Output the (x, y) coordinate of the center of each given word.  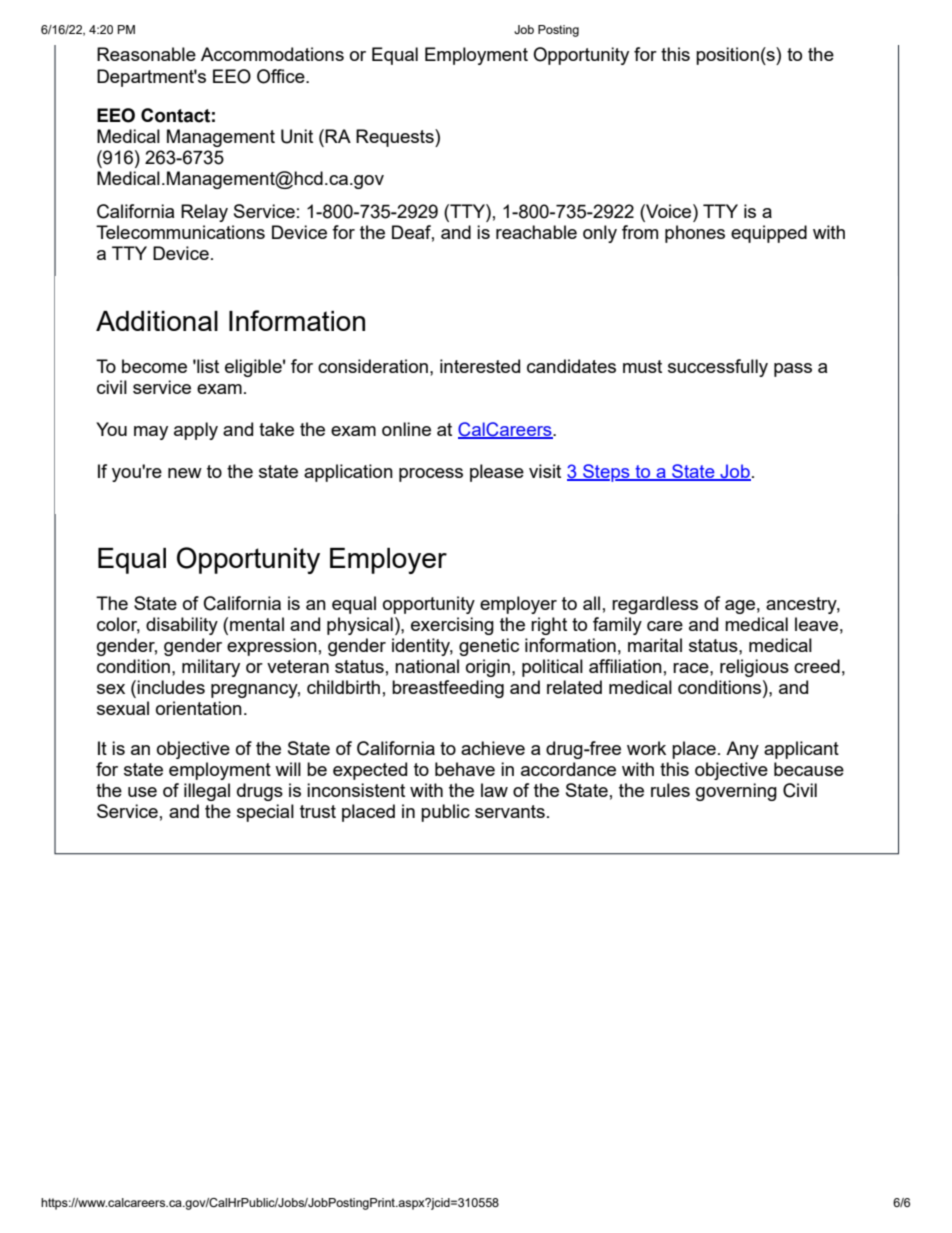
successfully (718, 368)
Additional (157, 321)
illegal (207, 792)
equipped (769, 234)
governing (736, 792)
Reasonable (146, 54)
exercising (452, 626)
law (494, 790)
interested (480, 366)
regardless (655, 605)
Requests (396, 138)
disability (182, 626)
